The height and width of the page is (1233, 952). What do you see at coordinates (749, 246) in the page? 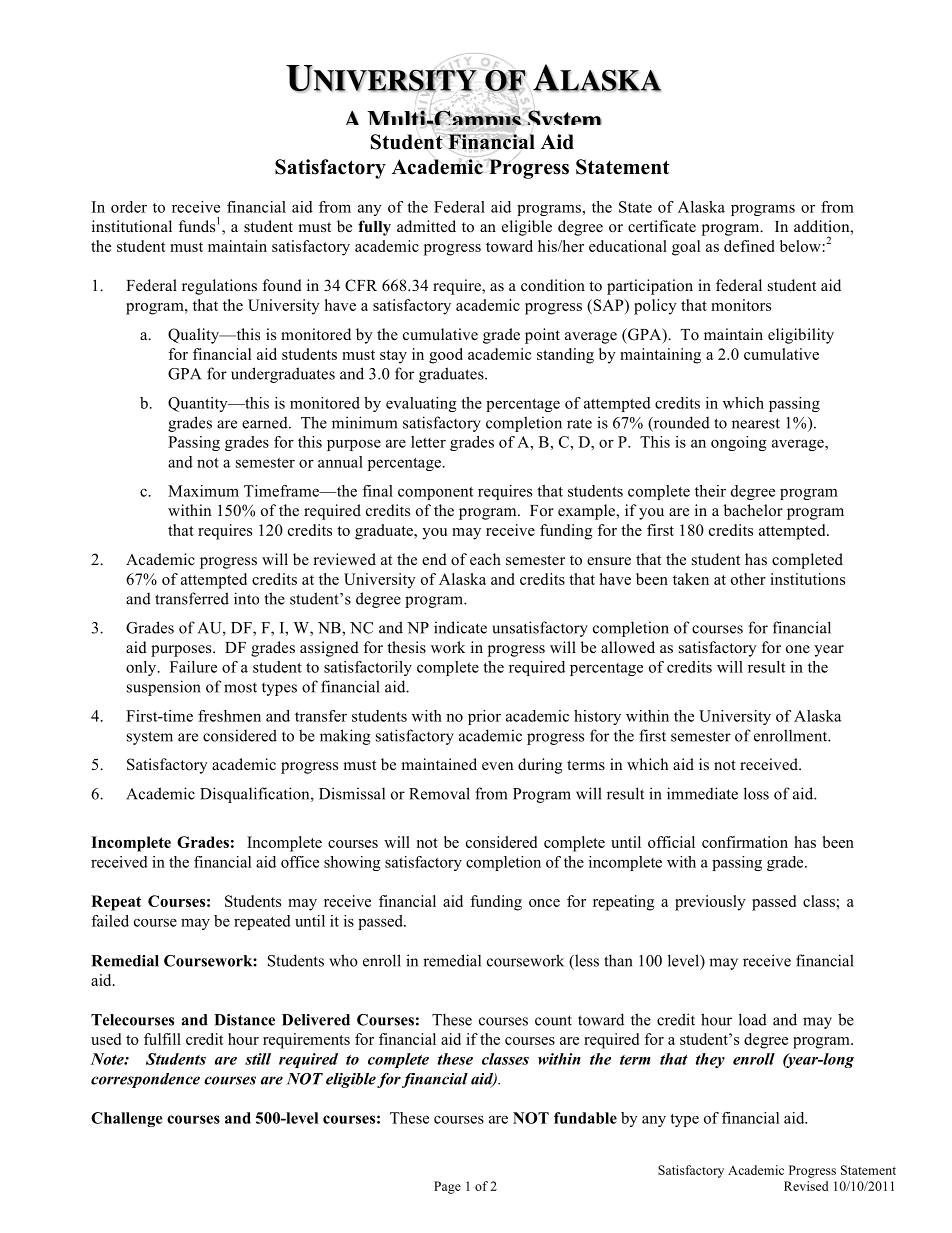
I see `defined` at bounding box center [749, 246].
